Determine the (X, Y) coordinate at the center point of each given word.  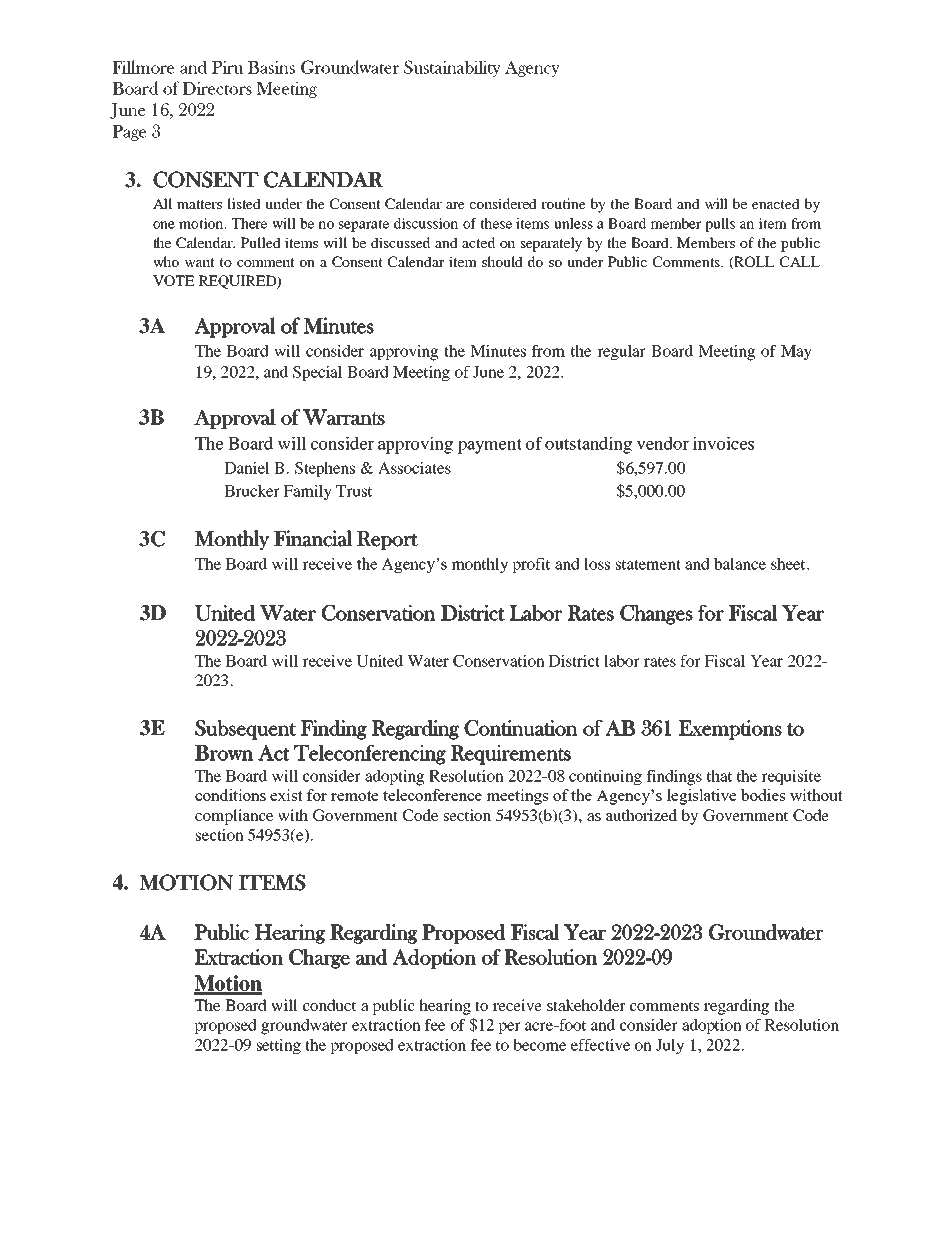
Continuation (521, 728)
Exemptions (730, 730)
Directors (217, 88)
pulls (720, 225)
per (509, 1028)
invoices (723, 443)
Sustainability (452, 68)
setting (279, 1047)
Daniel (247, 468)
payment (490, 446)
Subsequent (245, 730)
